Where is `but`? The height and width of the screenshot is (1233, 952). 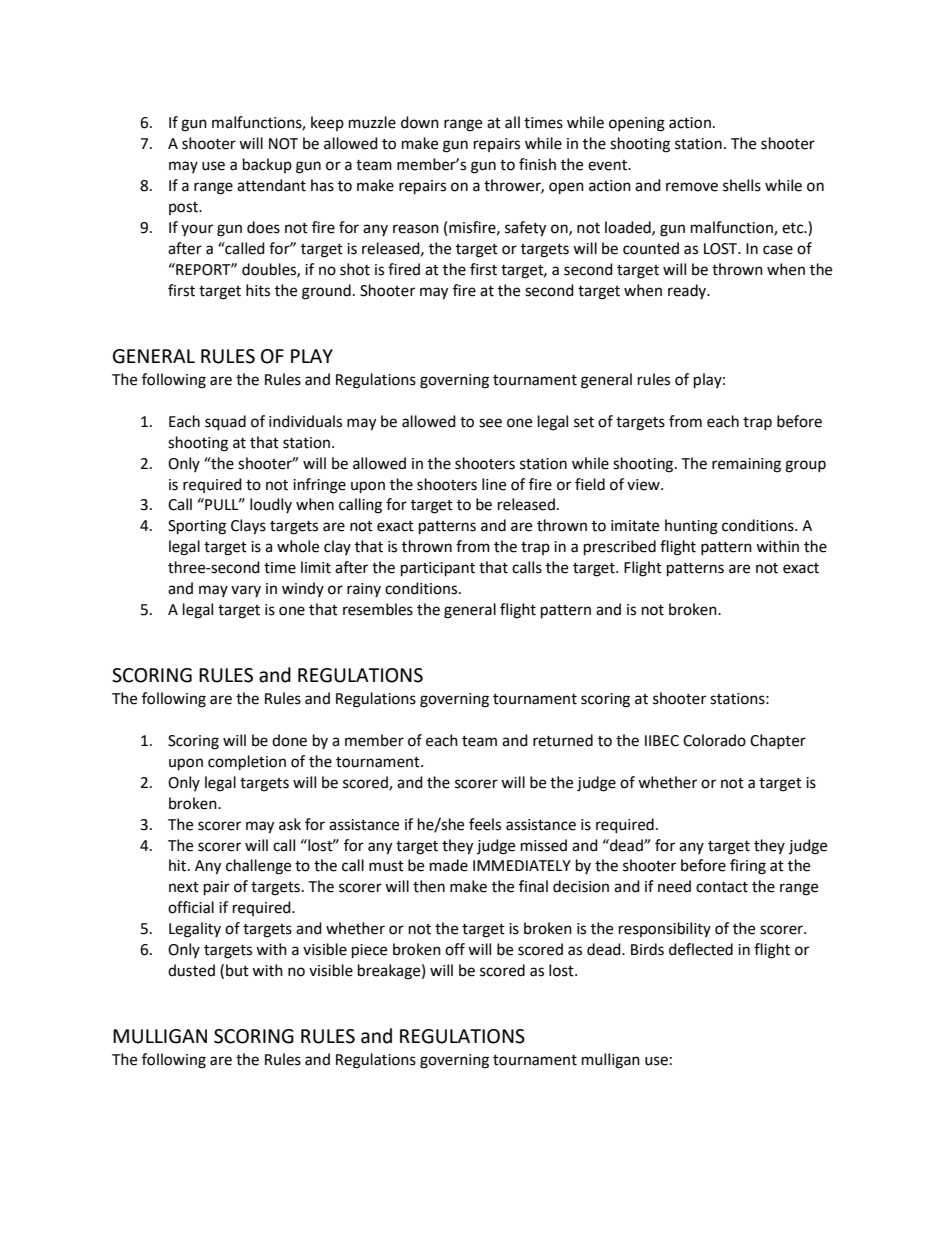
but is located at coordinates (237, 970).
